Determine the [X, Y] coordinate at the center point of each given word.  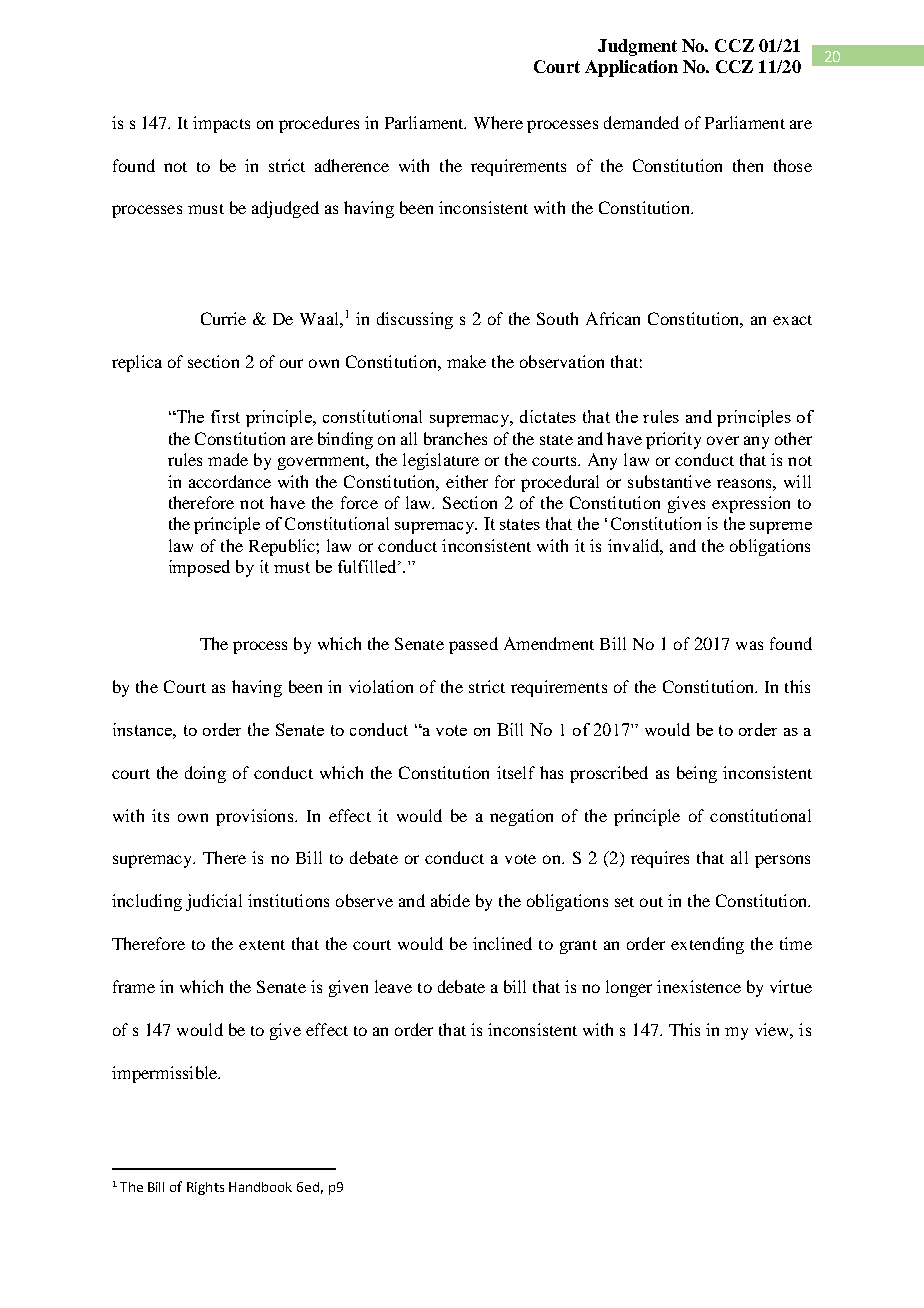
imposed [199, 568]
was [749, 645]
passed [473, 645]
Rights [205, 1188]
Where [498, 122]
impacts [221, 124]
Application [631, 68]
